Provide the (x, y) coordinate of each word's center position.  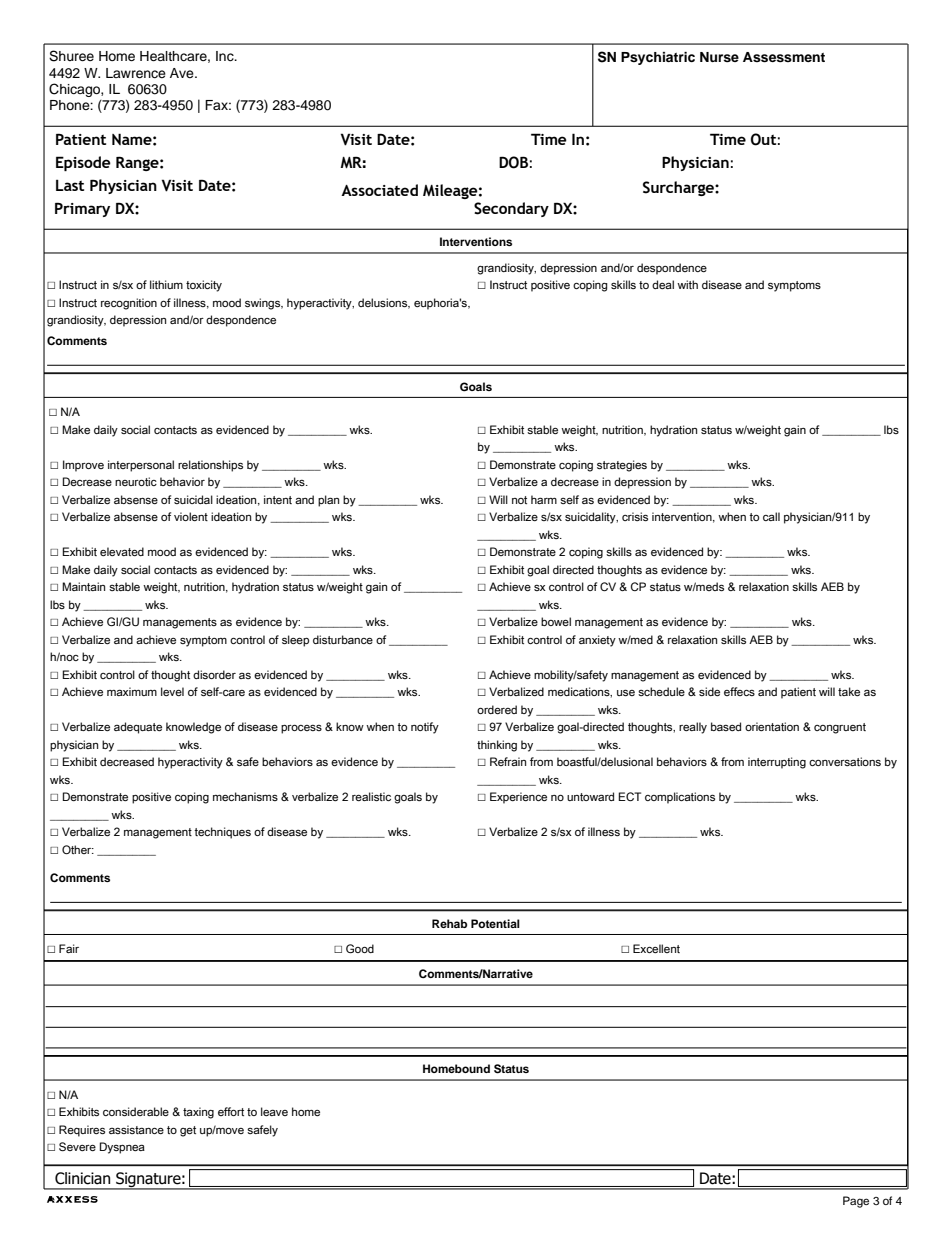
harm (544, 499)
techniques (222, 833)
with (687, 284)
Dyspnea (122, 1148)
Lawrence (136, 73)
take (849, 691)
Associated (379, 190)
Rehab (449, 923)
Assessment (784, 57)
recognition (129, 304)
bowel (556, 621)
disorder (214, 674)
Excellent (656, 948)
